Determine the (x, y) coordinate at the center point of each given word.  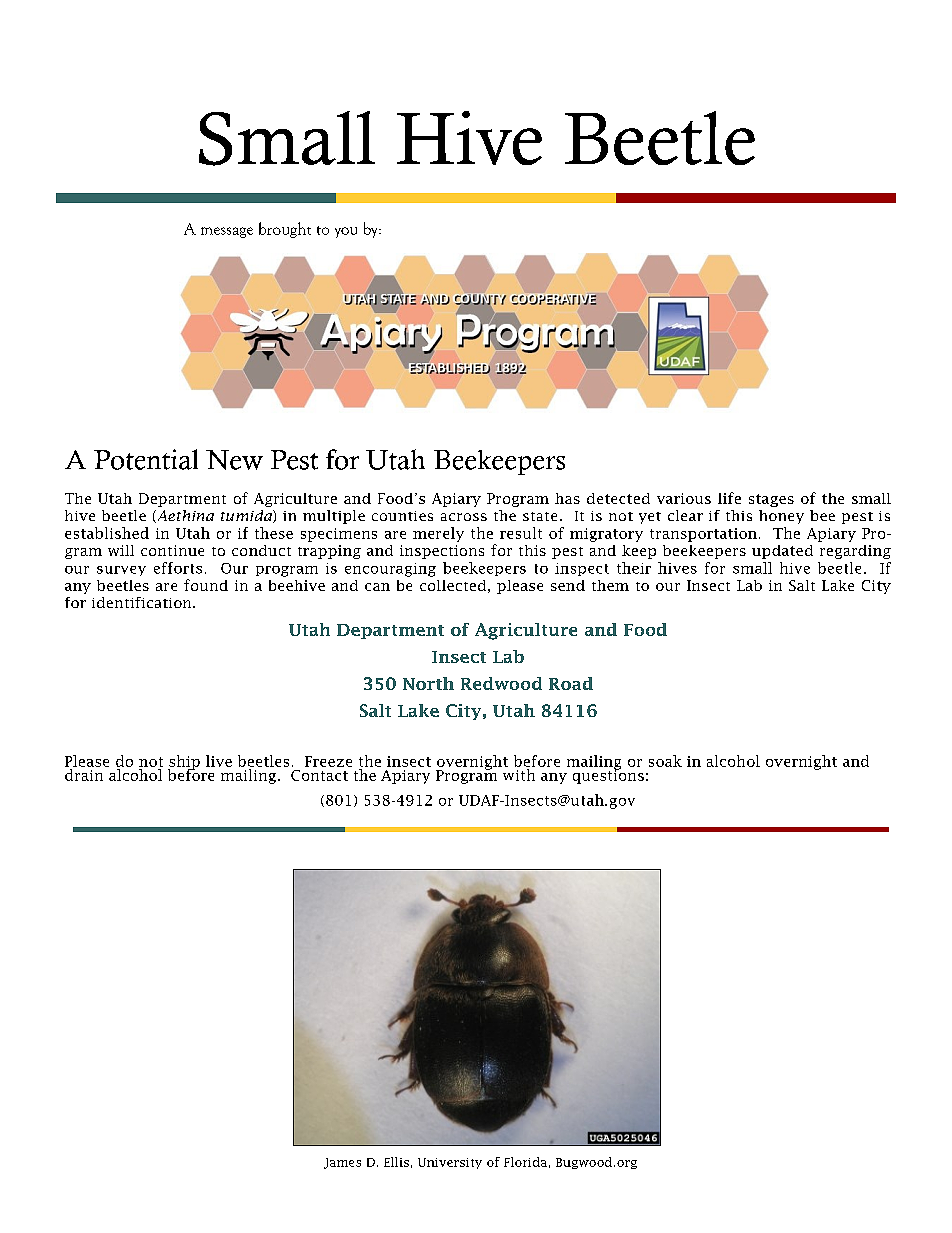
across (464, 517)
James (342, 1163)
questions (608, 775)
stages (771, 500)
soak (665, 761)
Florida (525, 1162)
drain (84, 775)
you (346, 232)
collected (453, 585)
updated (782, 552)
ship (184, 763)
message (227, 232)
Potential (146, 459)
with (519, 775)
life (729, 498)
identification (143, 602)
